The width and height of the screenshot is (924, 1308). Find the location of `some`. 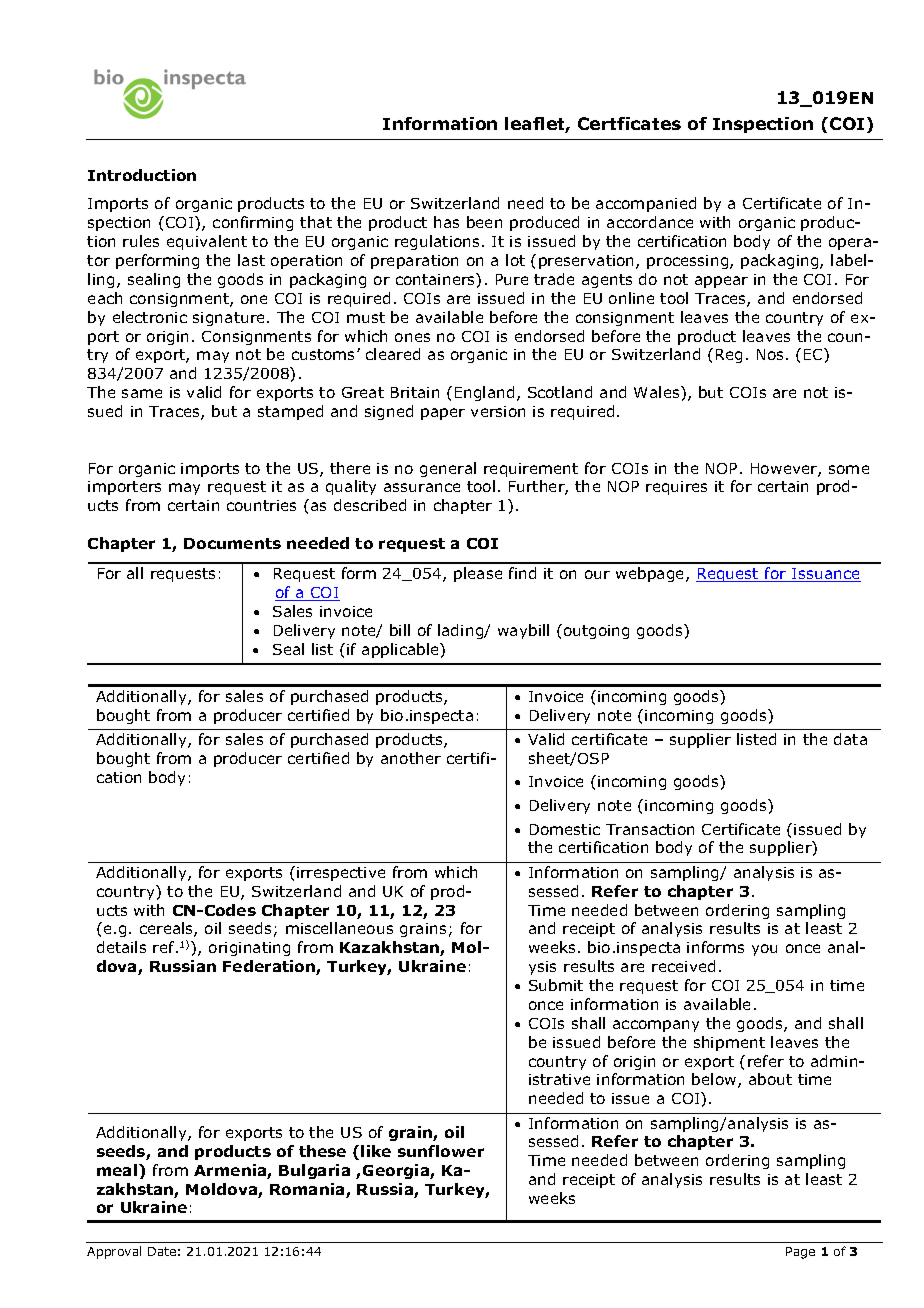

some is located at coordinates (849, 469).
